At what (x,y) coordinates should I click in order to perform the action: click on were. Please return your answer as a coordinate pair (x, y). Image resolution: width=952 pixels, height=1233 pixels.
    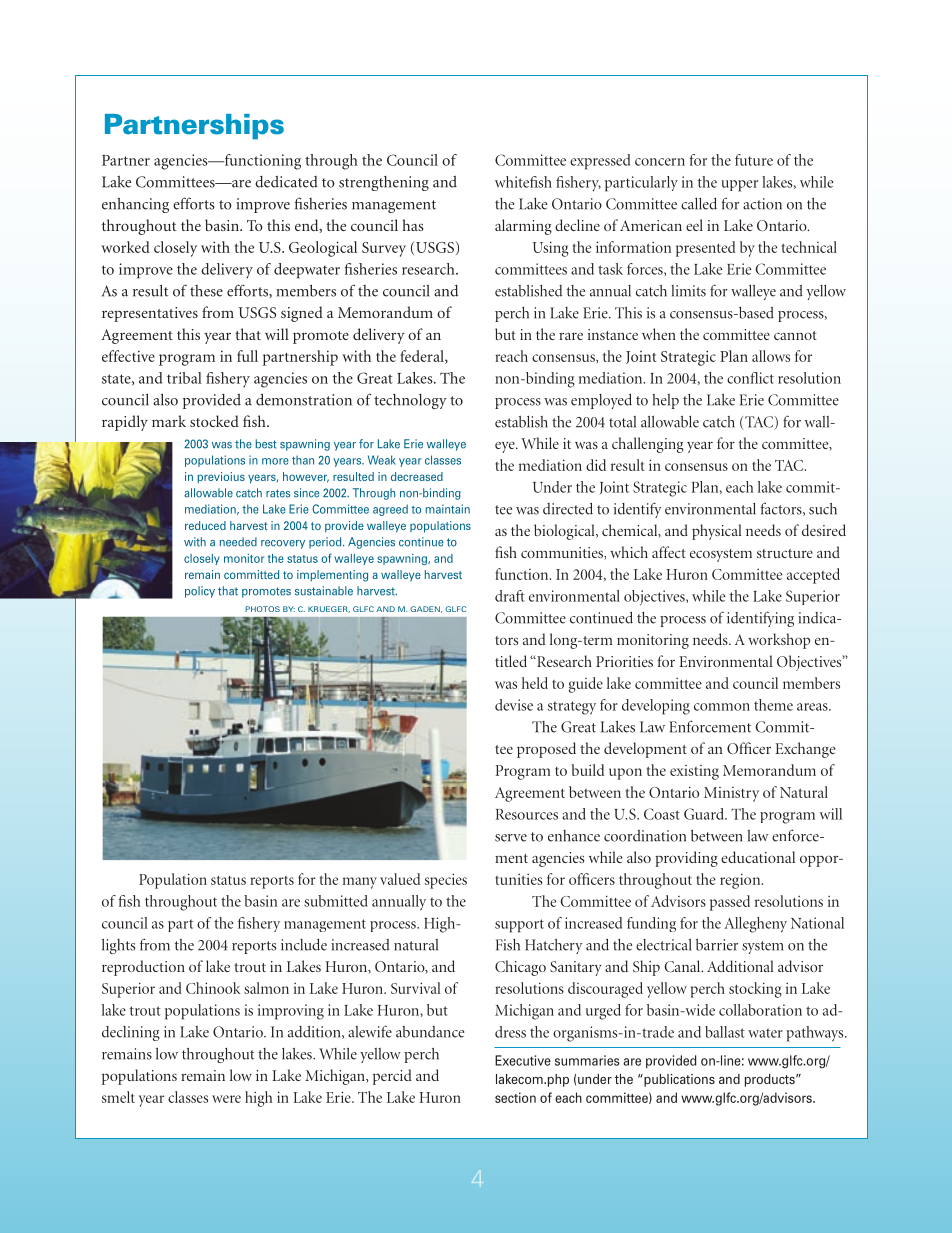
    Looking at the image, I should click on (226, 1099).
